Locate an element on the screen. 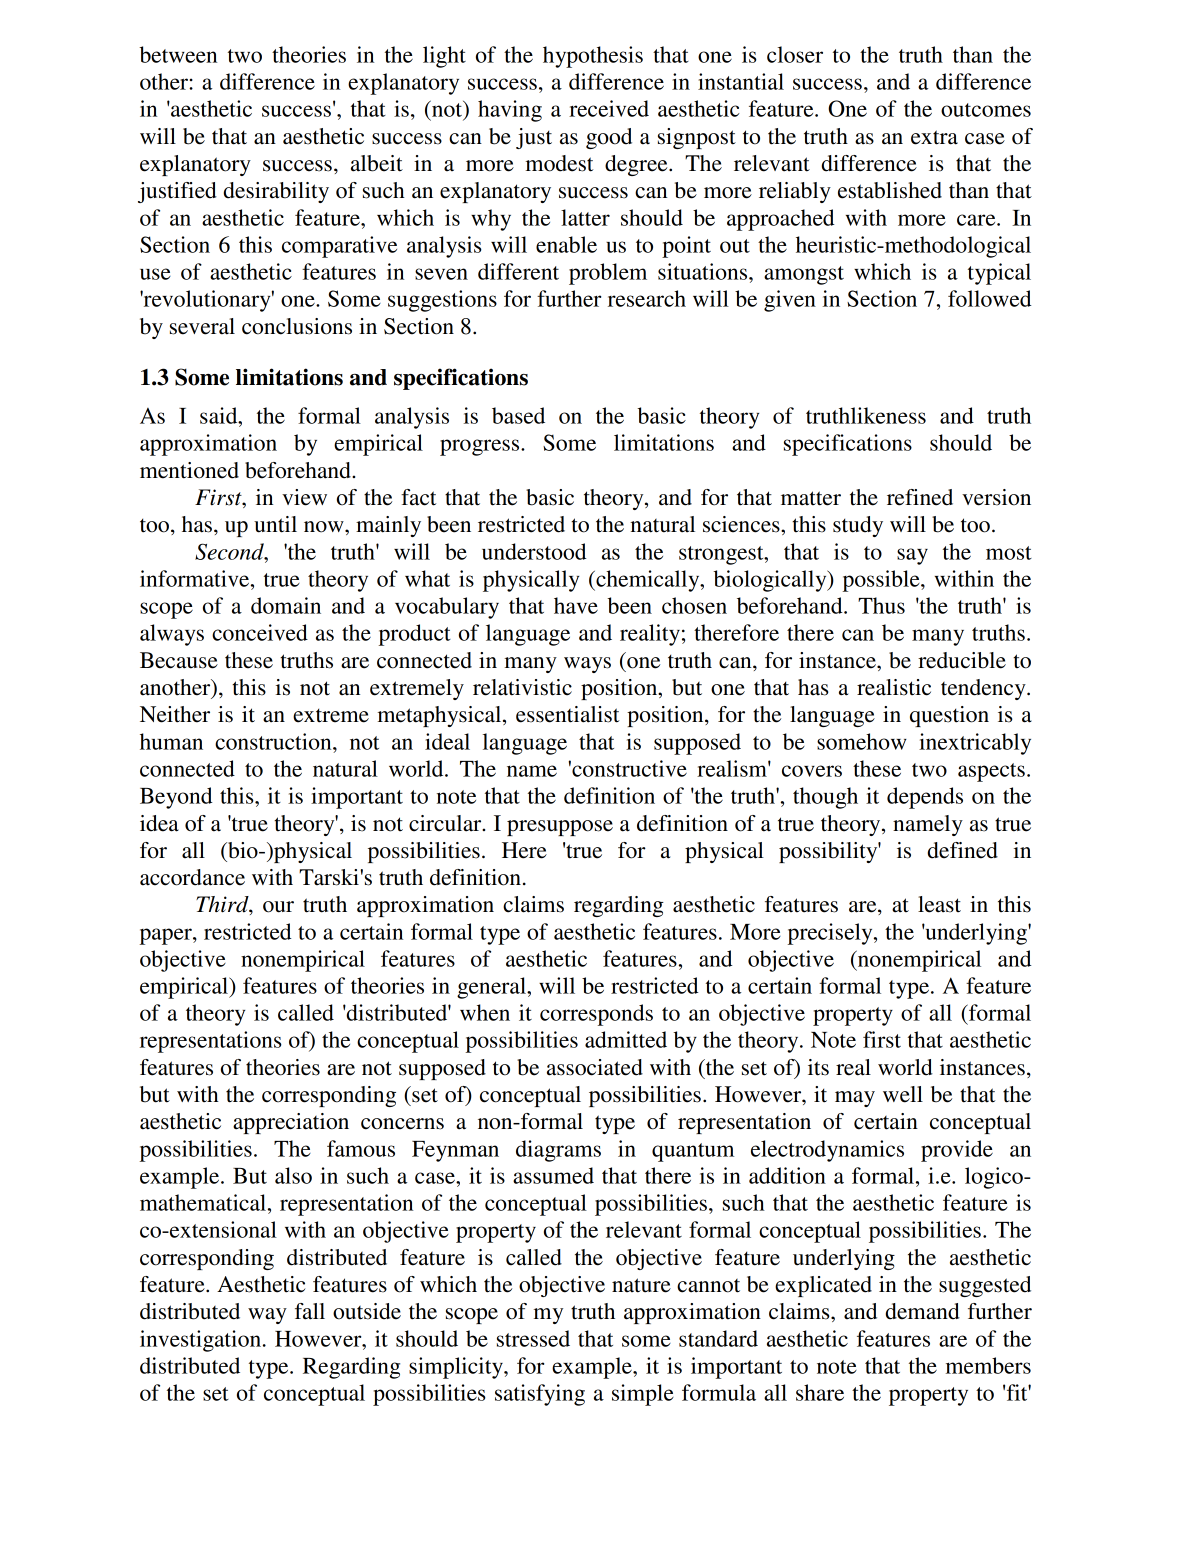 This screenshot has width=1204, height=1558. said is located at coordinates (220, 415).
